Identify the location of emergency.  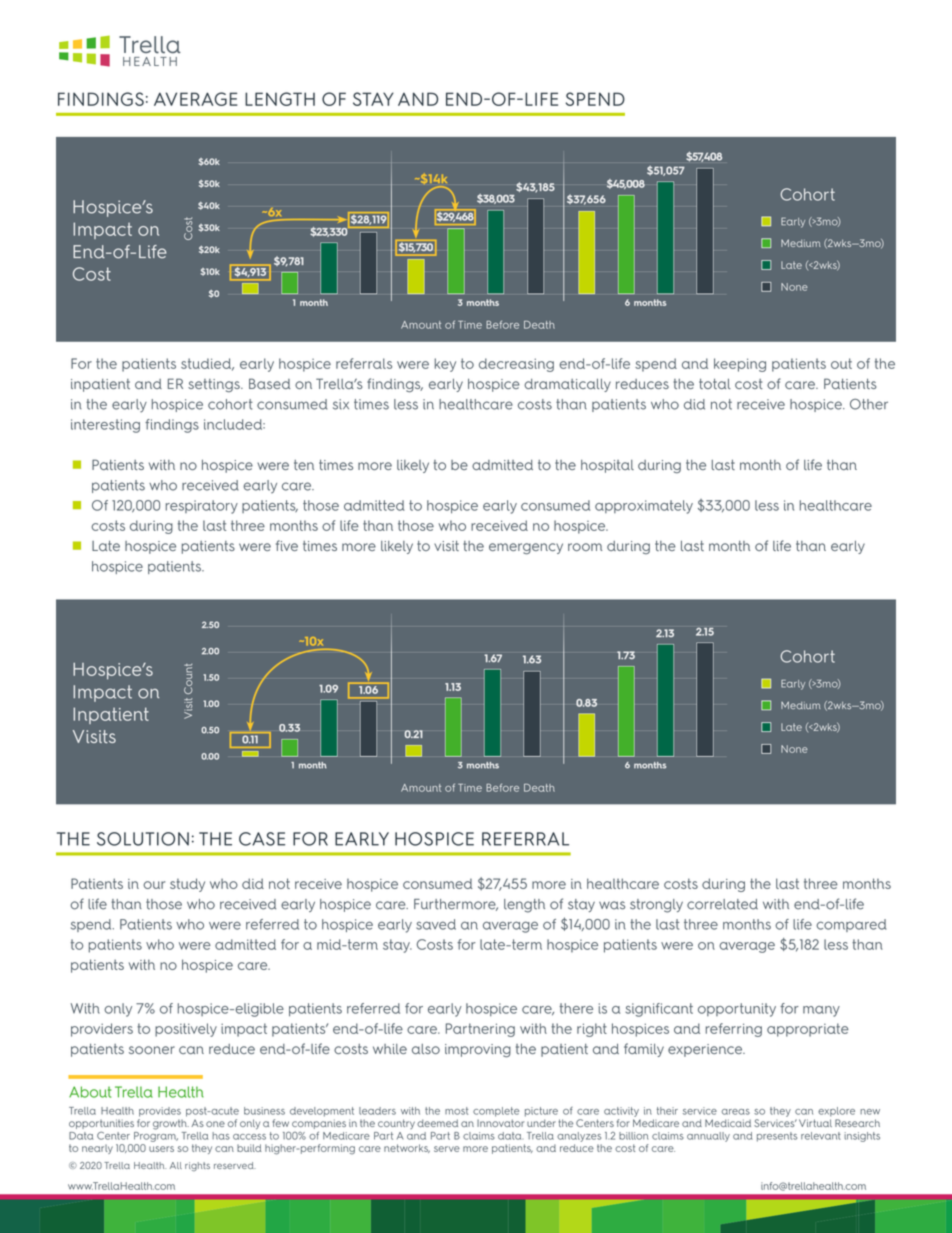
(526, 548).
